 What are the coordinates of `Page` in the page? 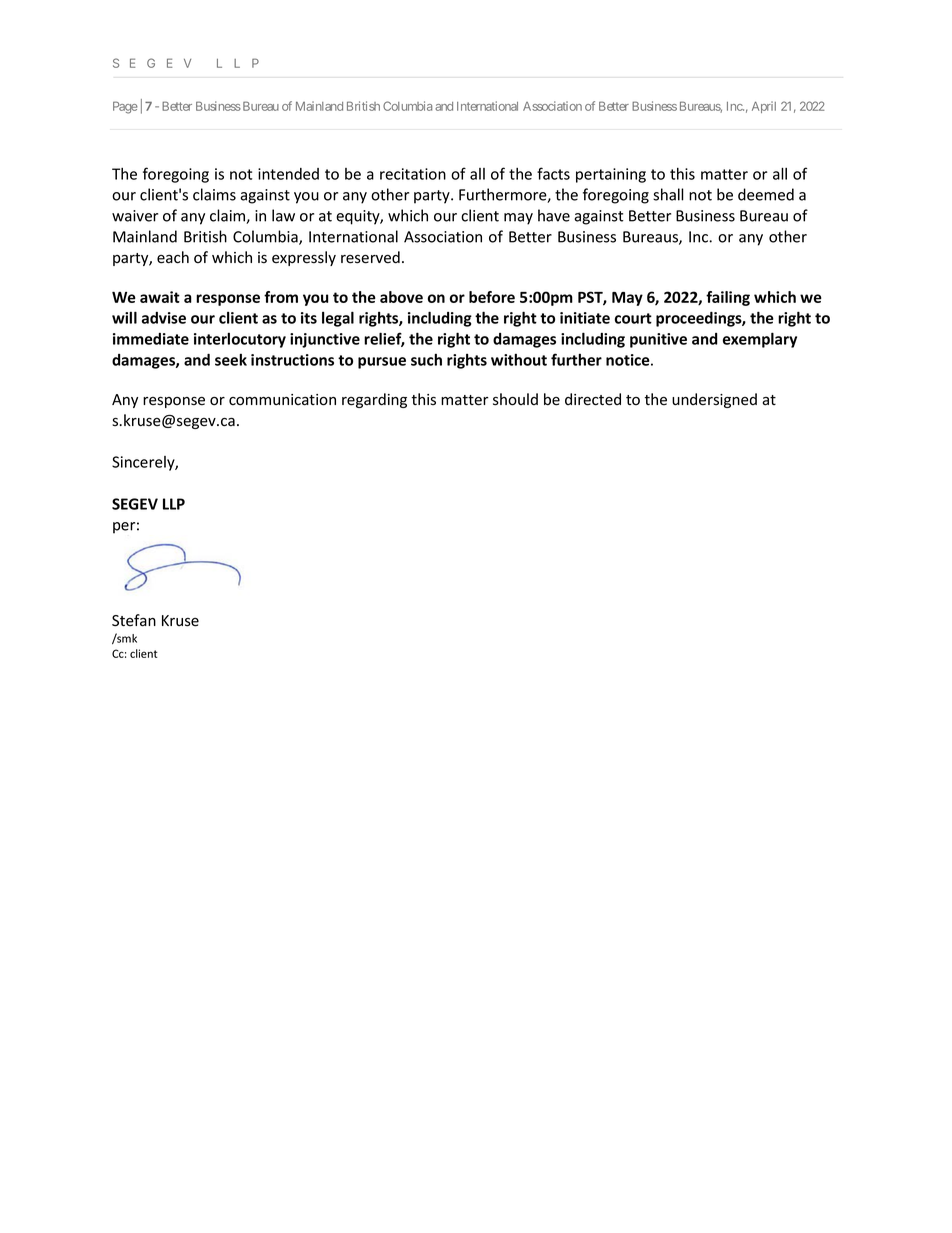 It's located at (125, 107).
